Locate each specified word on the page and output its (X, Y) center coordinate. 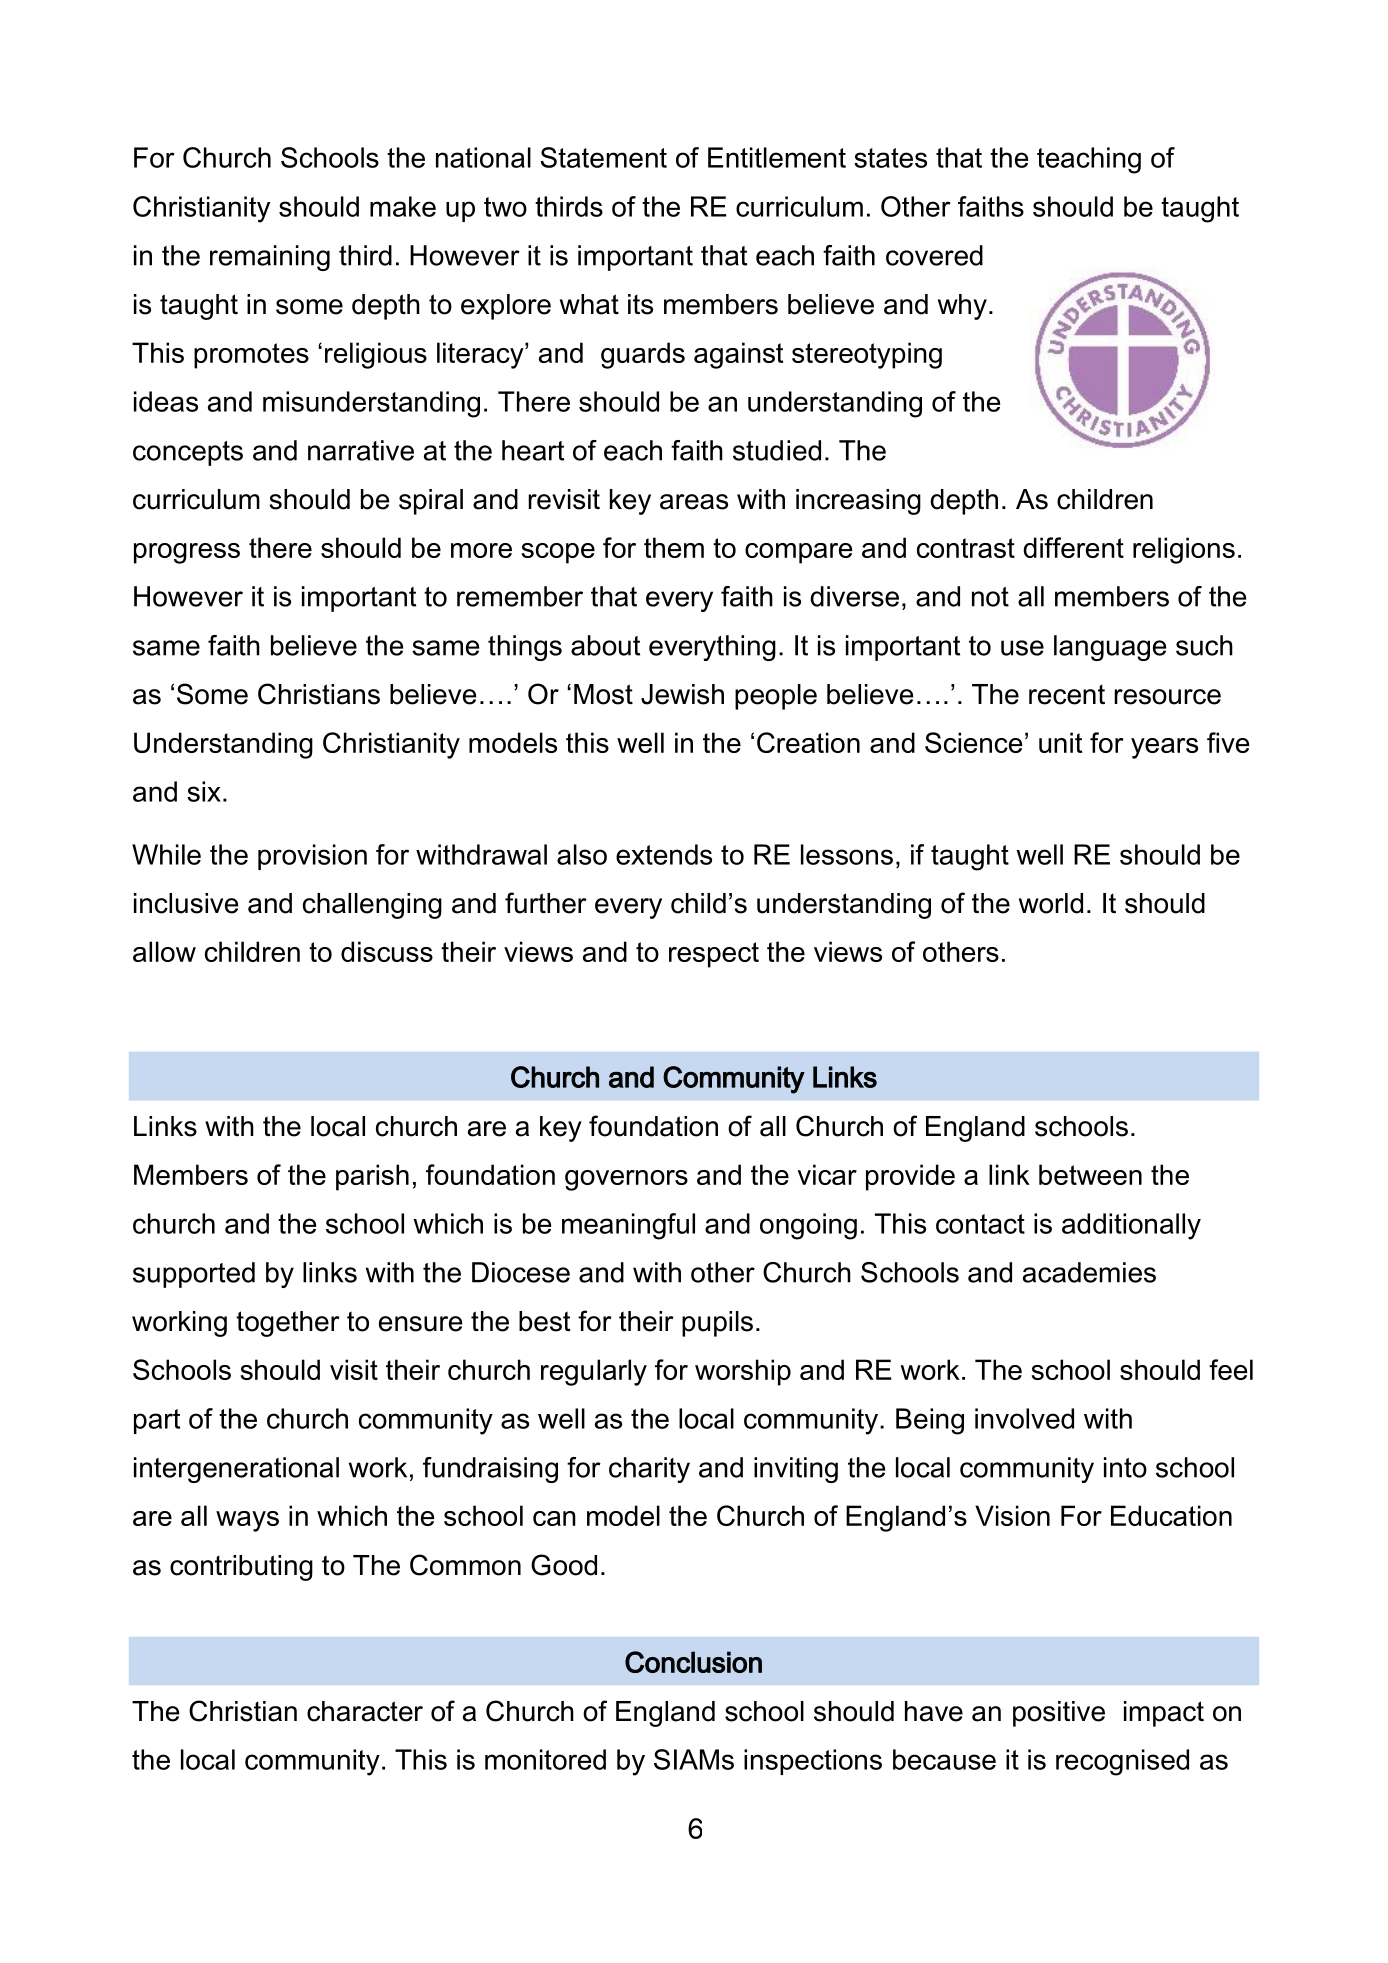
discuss (387, 951)
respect (714, 955)
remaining (270, 258)
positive (1059, 1714)
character (365, 1711)
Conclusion (693, 1662)
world (1051, 903)
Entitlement (777, 157)
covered (934, 255)
